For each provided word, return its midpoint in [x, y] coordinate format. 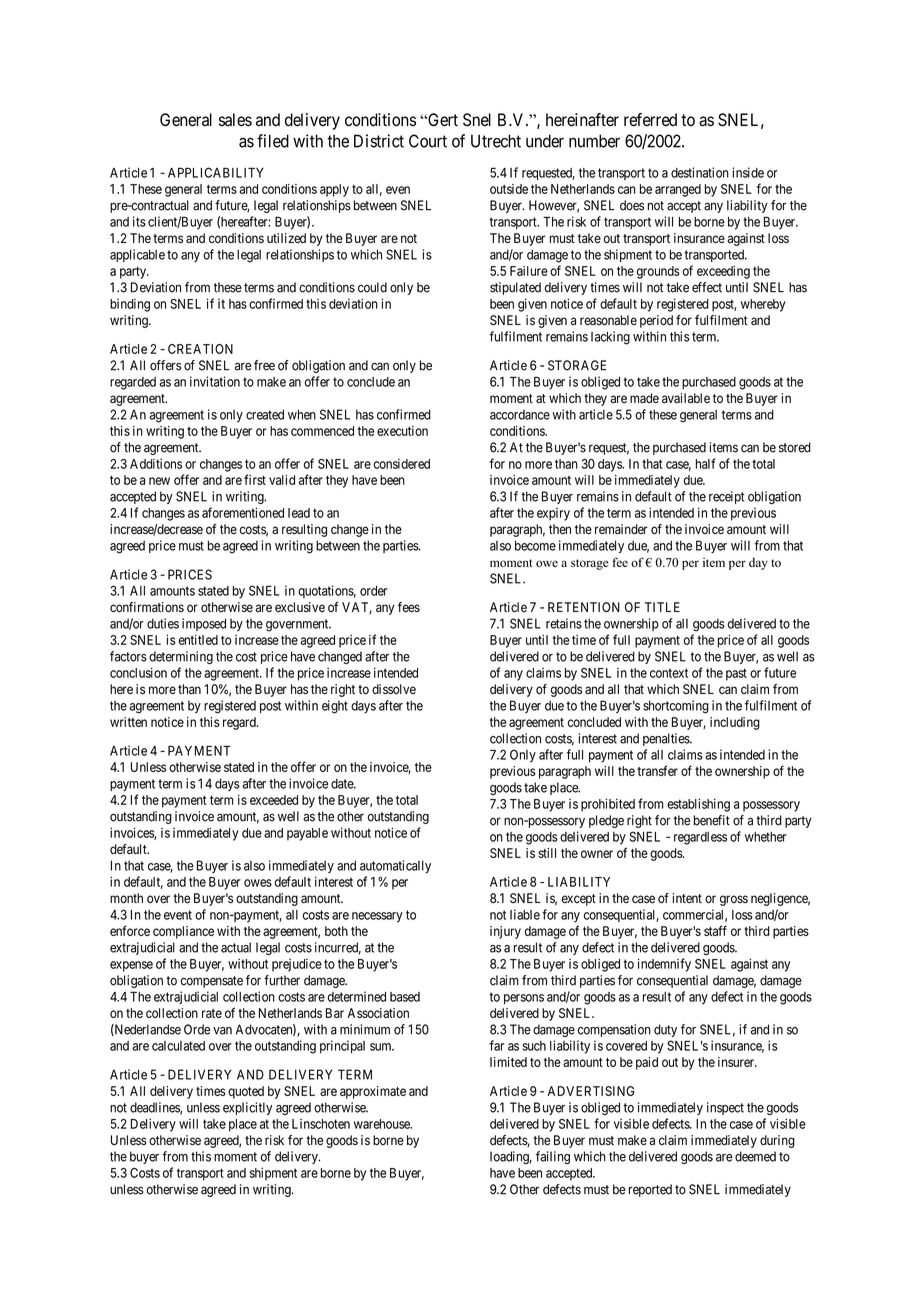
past [736, 674]
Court [428, 141]
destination [700, 172]
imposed [204, 624]
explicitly [247, 1108]
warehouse [383, 1124]
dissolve [394, 689]
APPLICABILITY [216, 172]
